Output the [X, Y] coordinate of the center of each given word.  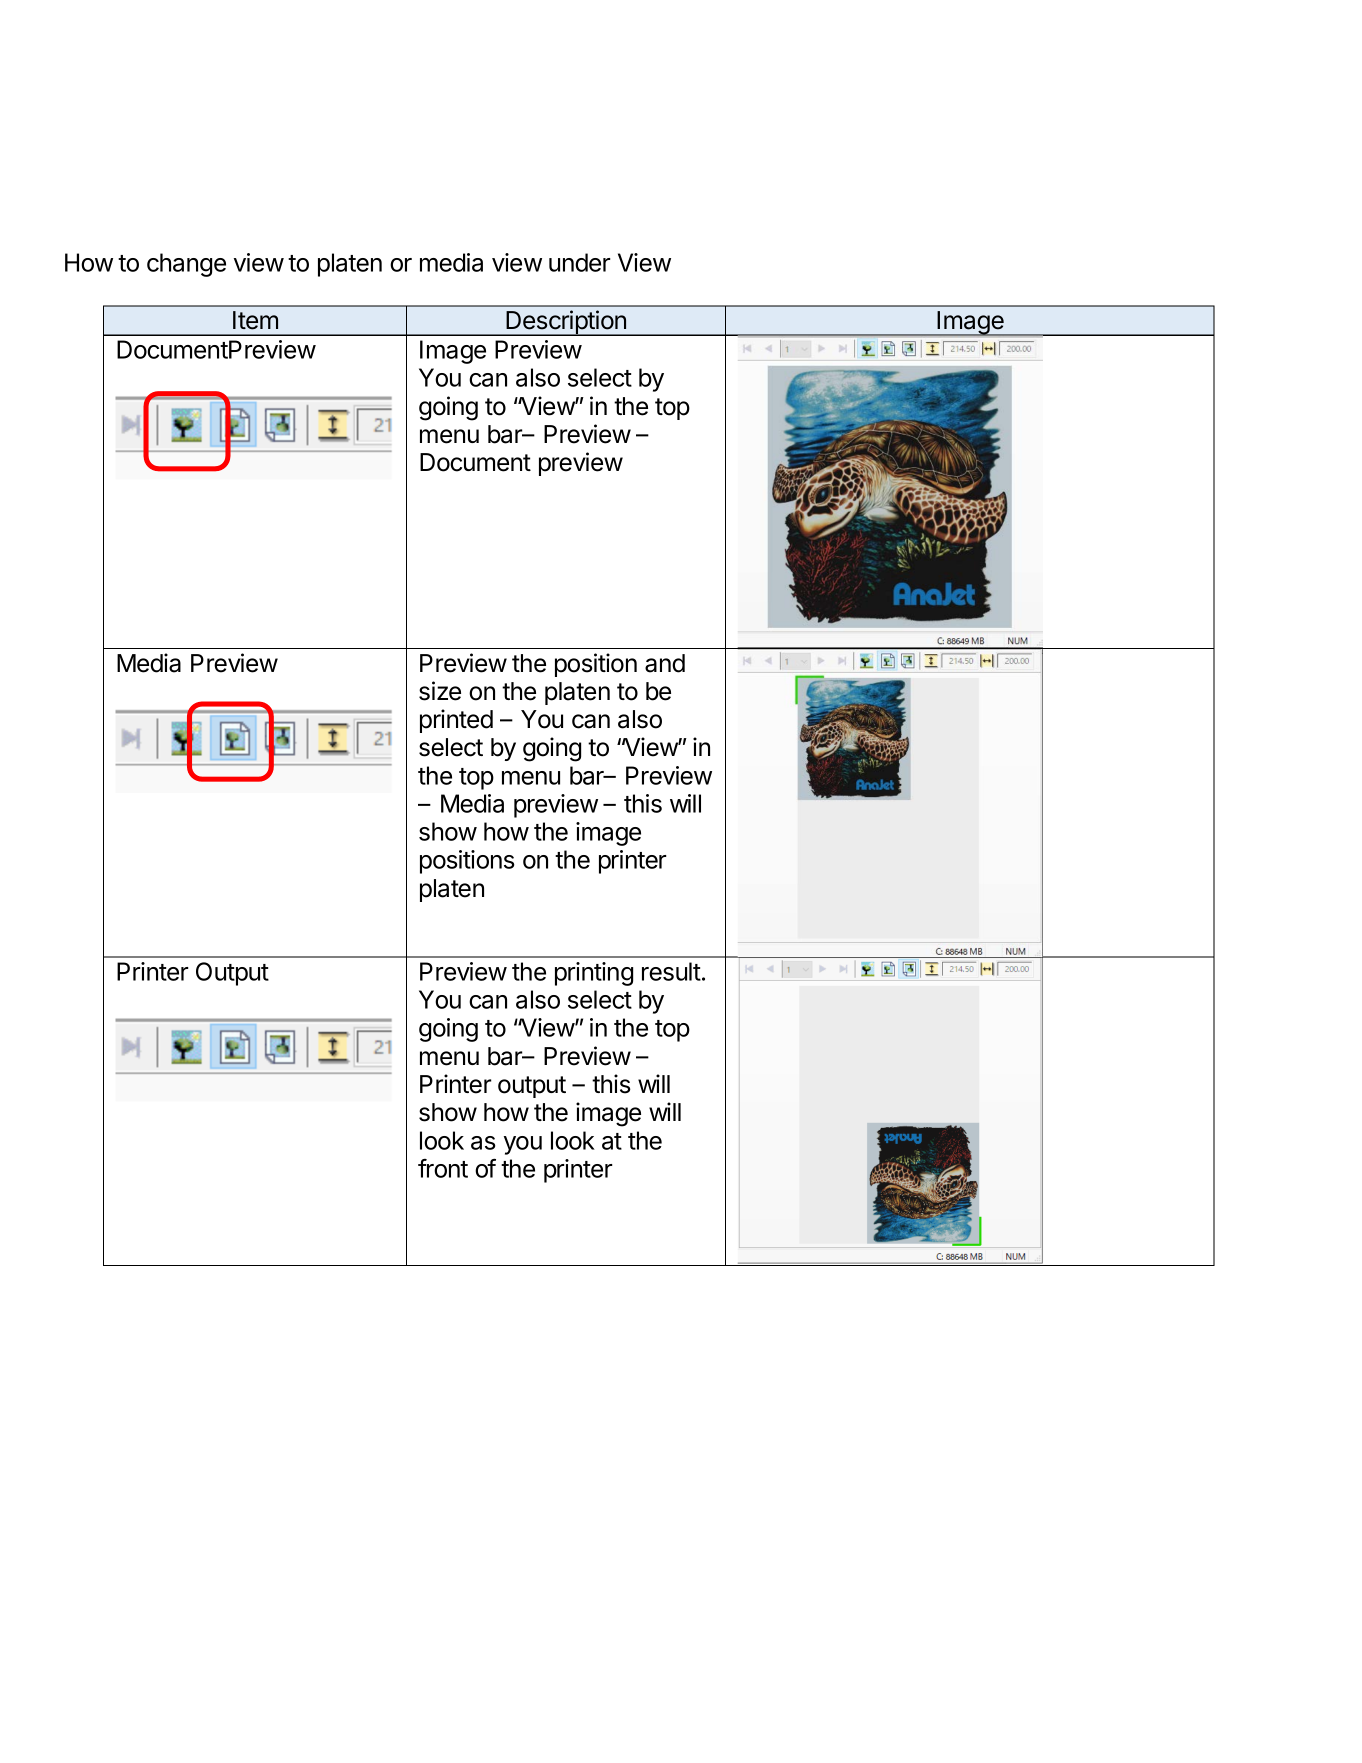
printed [456, 721]
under [580, 262]
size [440, 691]
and [665, 663]
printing [594, 974]
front [443, 1168]
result [671, 971]
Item [255, 320]
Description [566, 323]
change [186, 265]
